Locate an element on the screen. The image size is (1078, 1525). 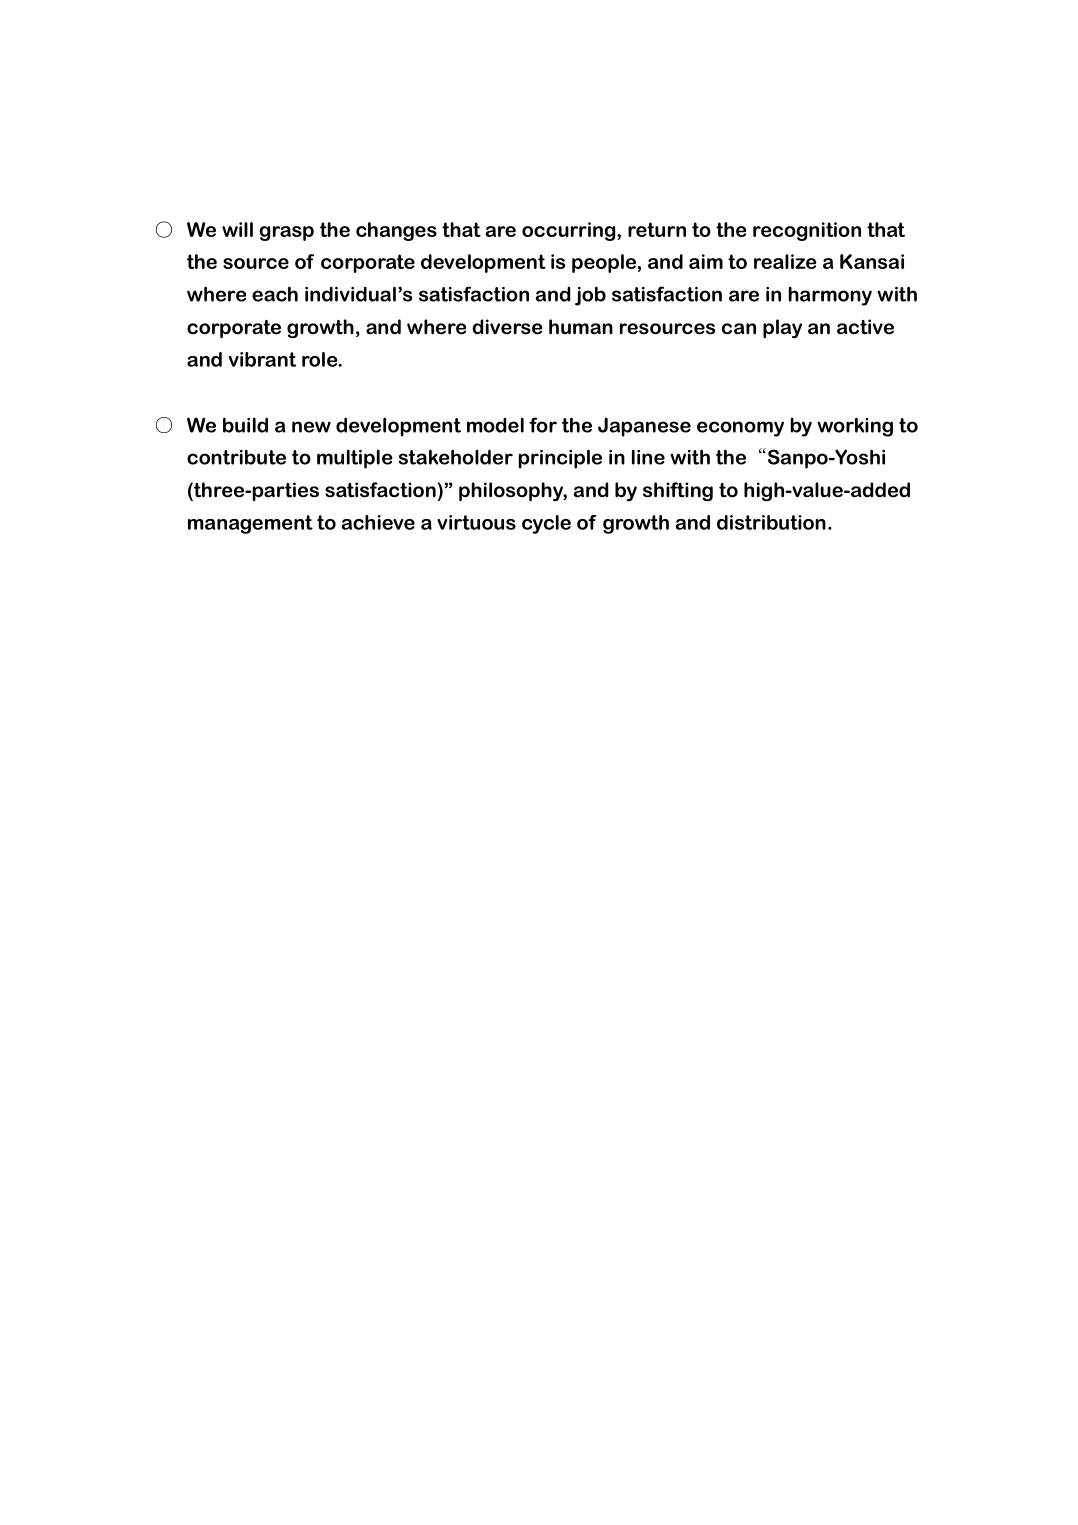
role is located at coordinates (321, 359).
